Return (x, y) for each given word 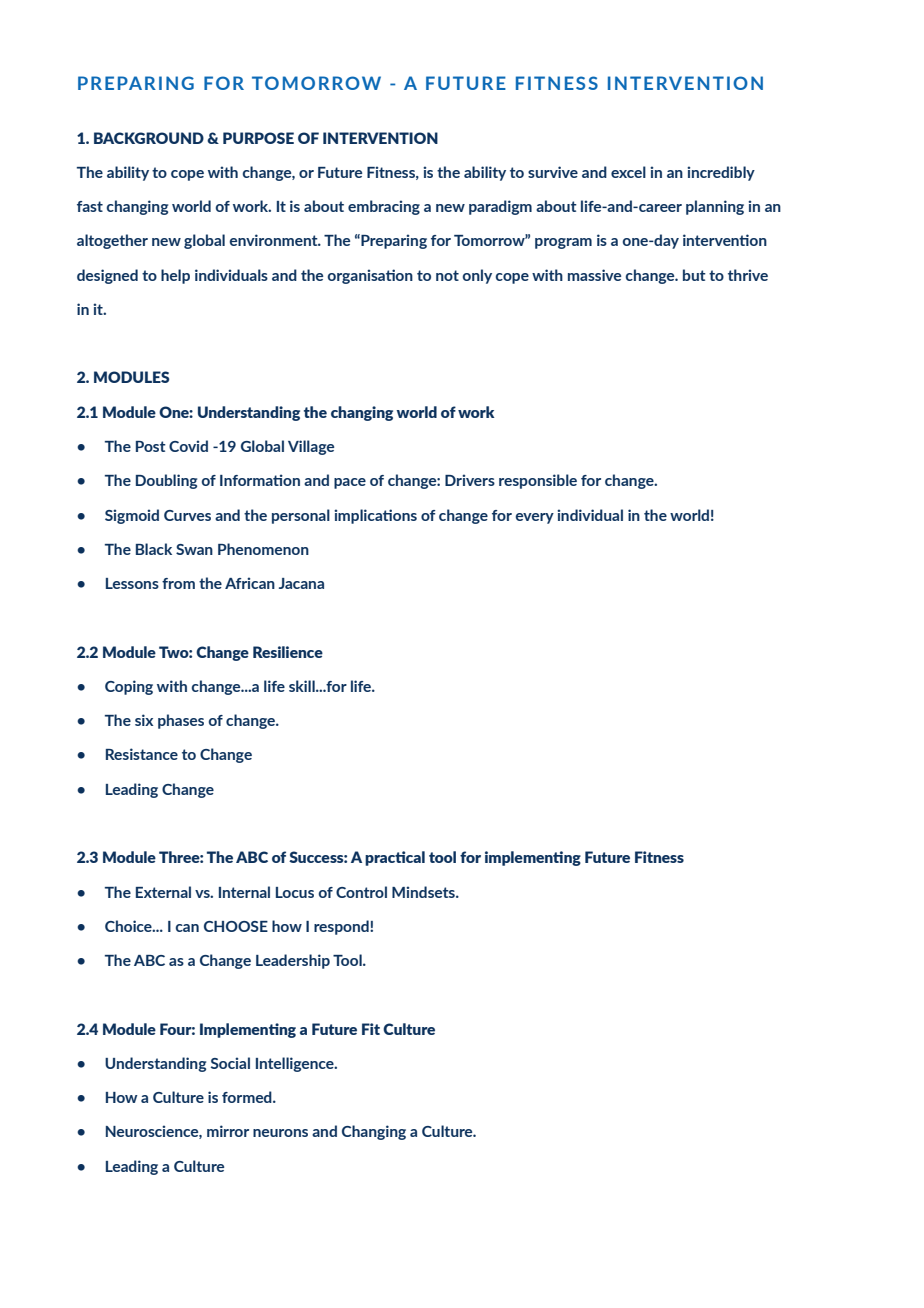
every (535, 518)
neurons (280, 1133)
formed (248, 1097)
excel (628, 172)
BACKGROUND (149, 138)
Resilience (288, 652)
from (178, 583)
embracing (384, 207)
